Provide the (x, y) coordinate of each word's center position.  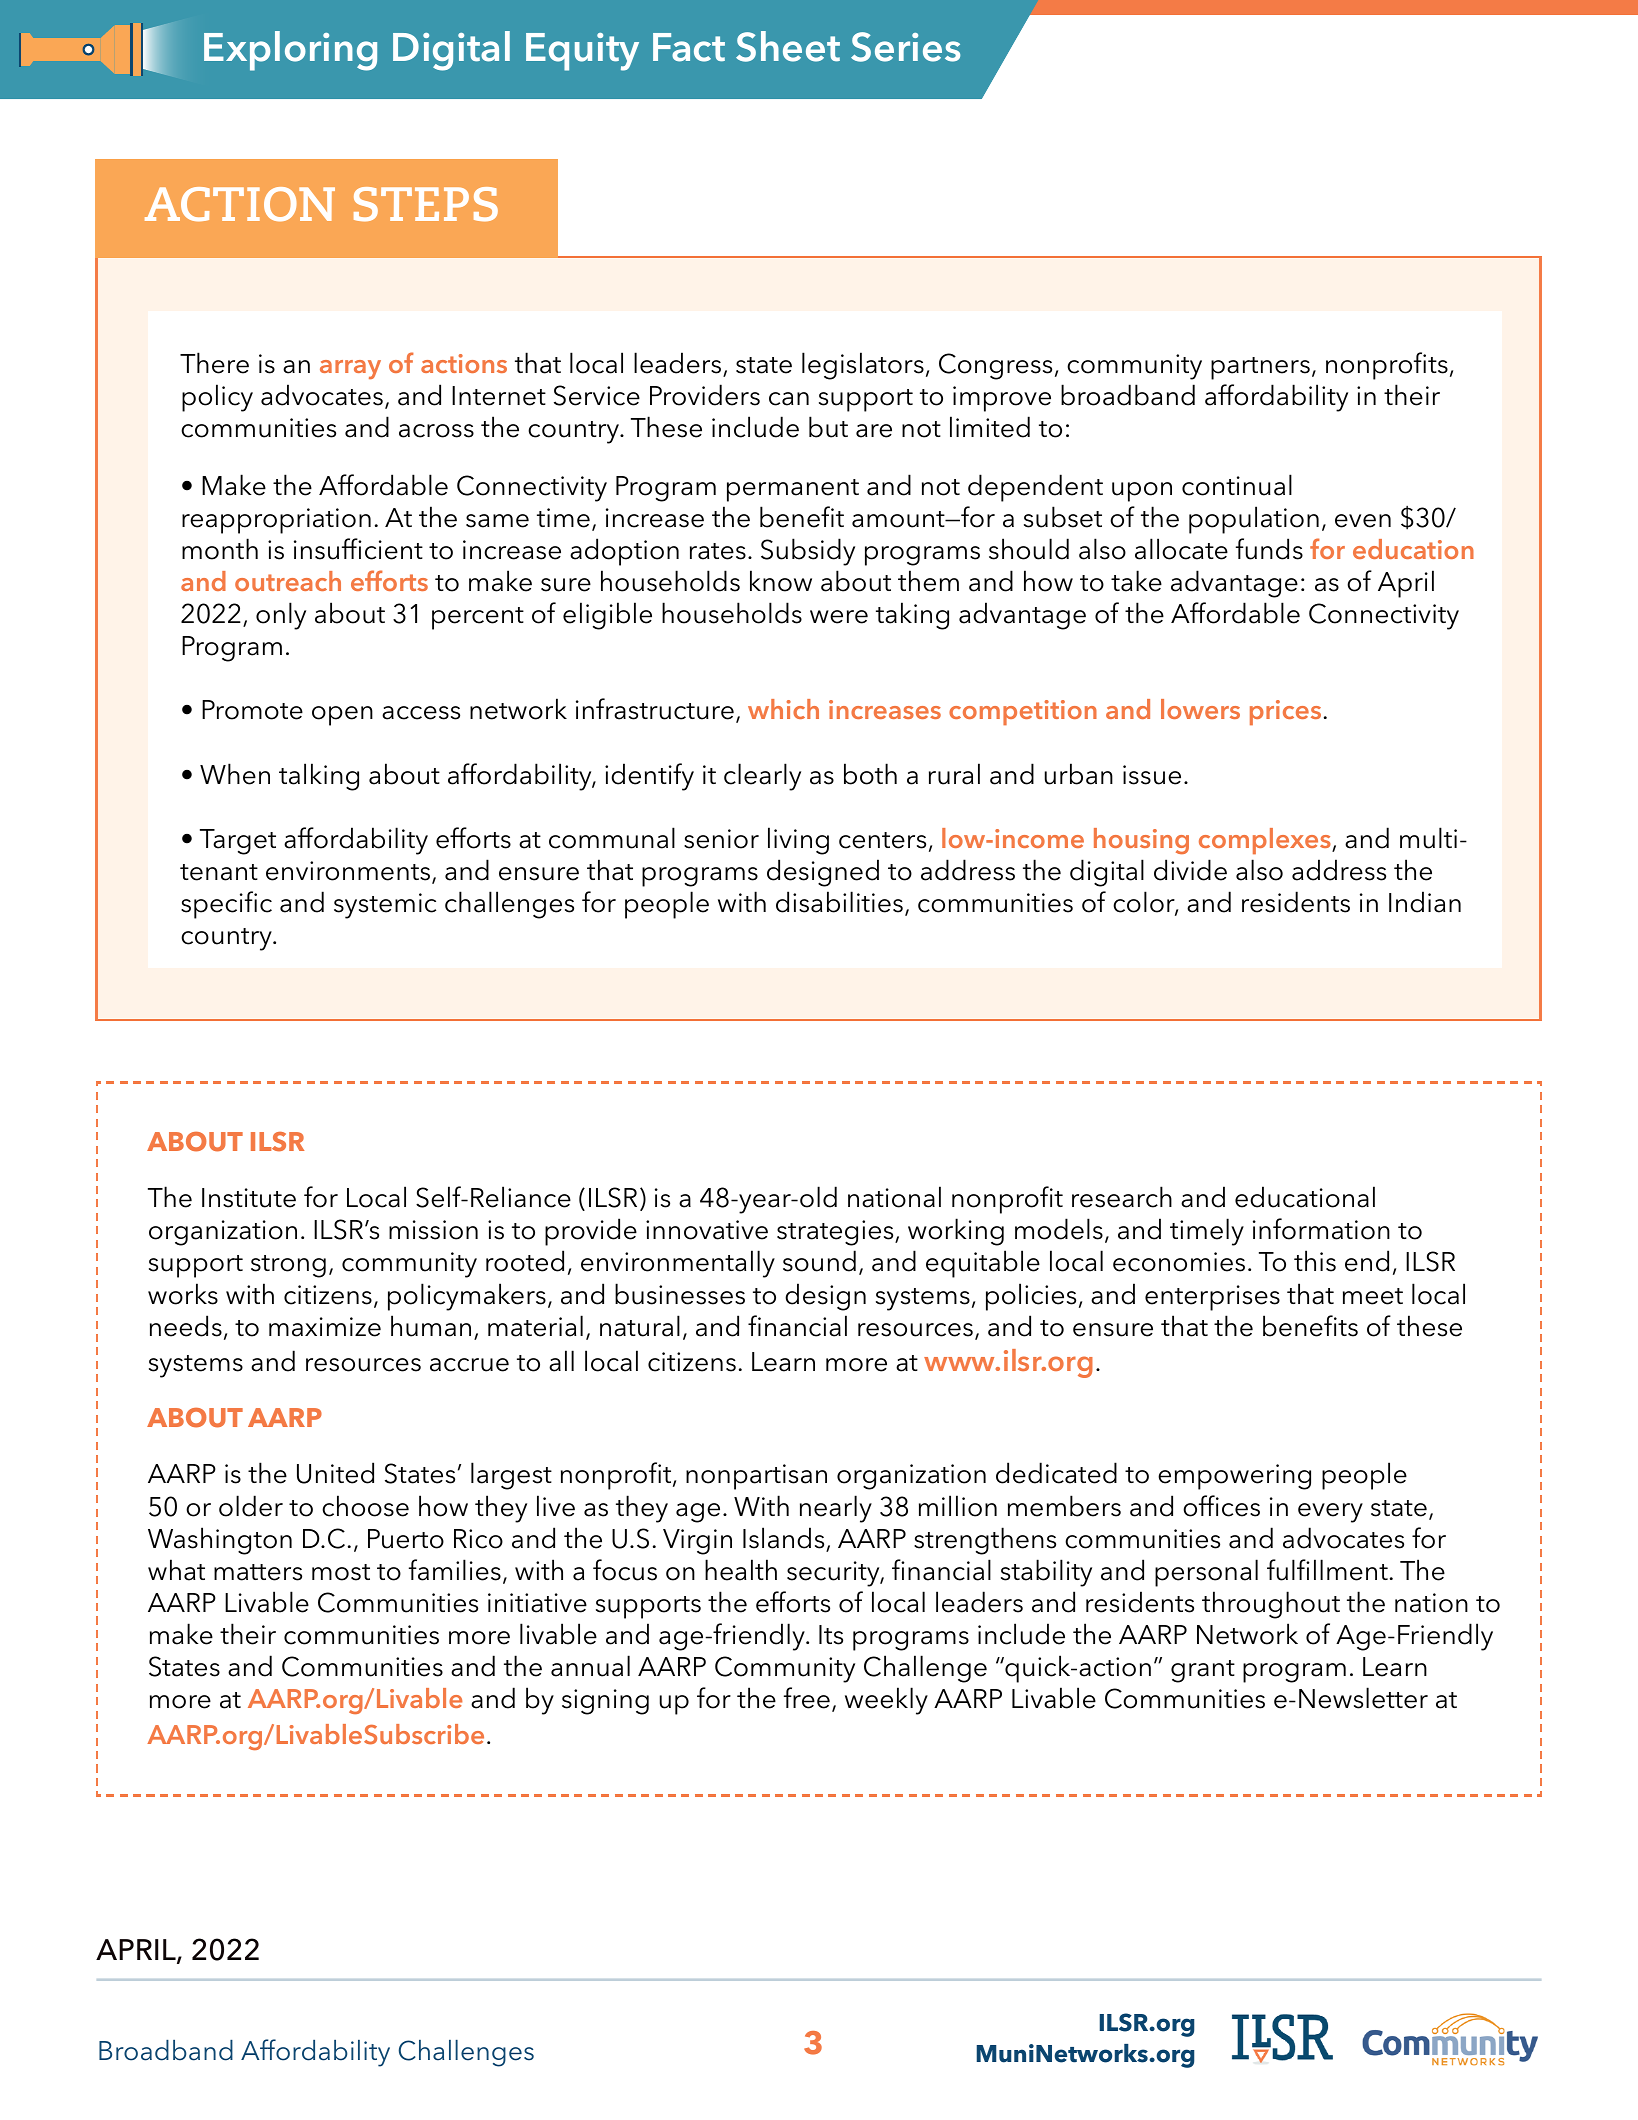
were (839, 617)
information (1321, 1229)
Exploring (290, 51)
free (807, 1698)
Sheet (788, 46)
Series (905, 47)
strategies (836, 1233)
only (281, 616)
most (341, 1572)
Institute (249, 1198)
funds (1269, 549)
